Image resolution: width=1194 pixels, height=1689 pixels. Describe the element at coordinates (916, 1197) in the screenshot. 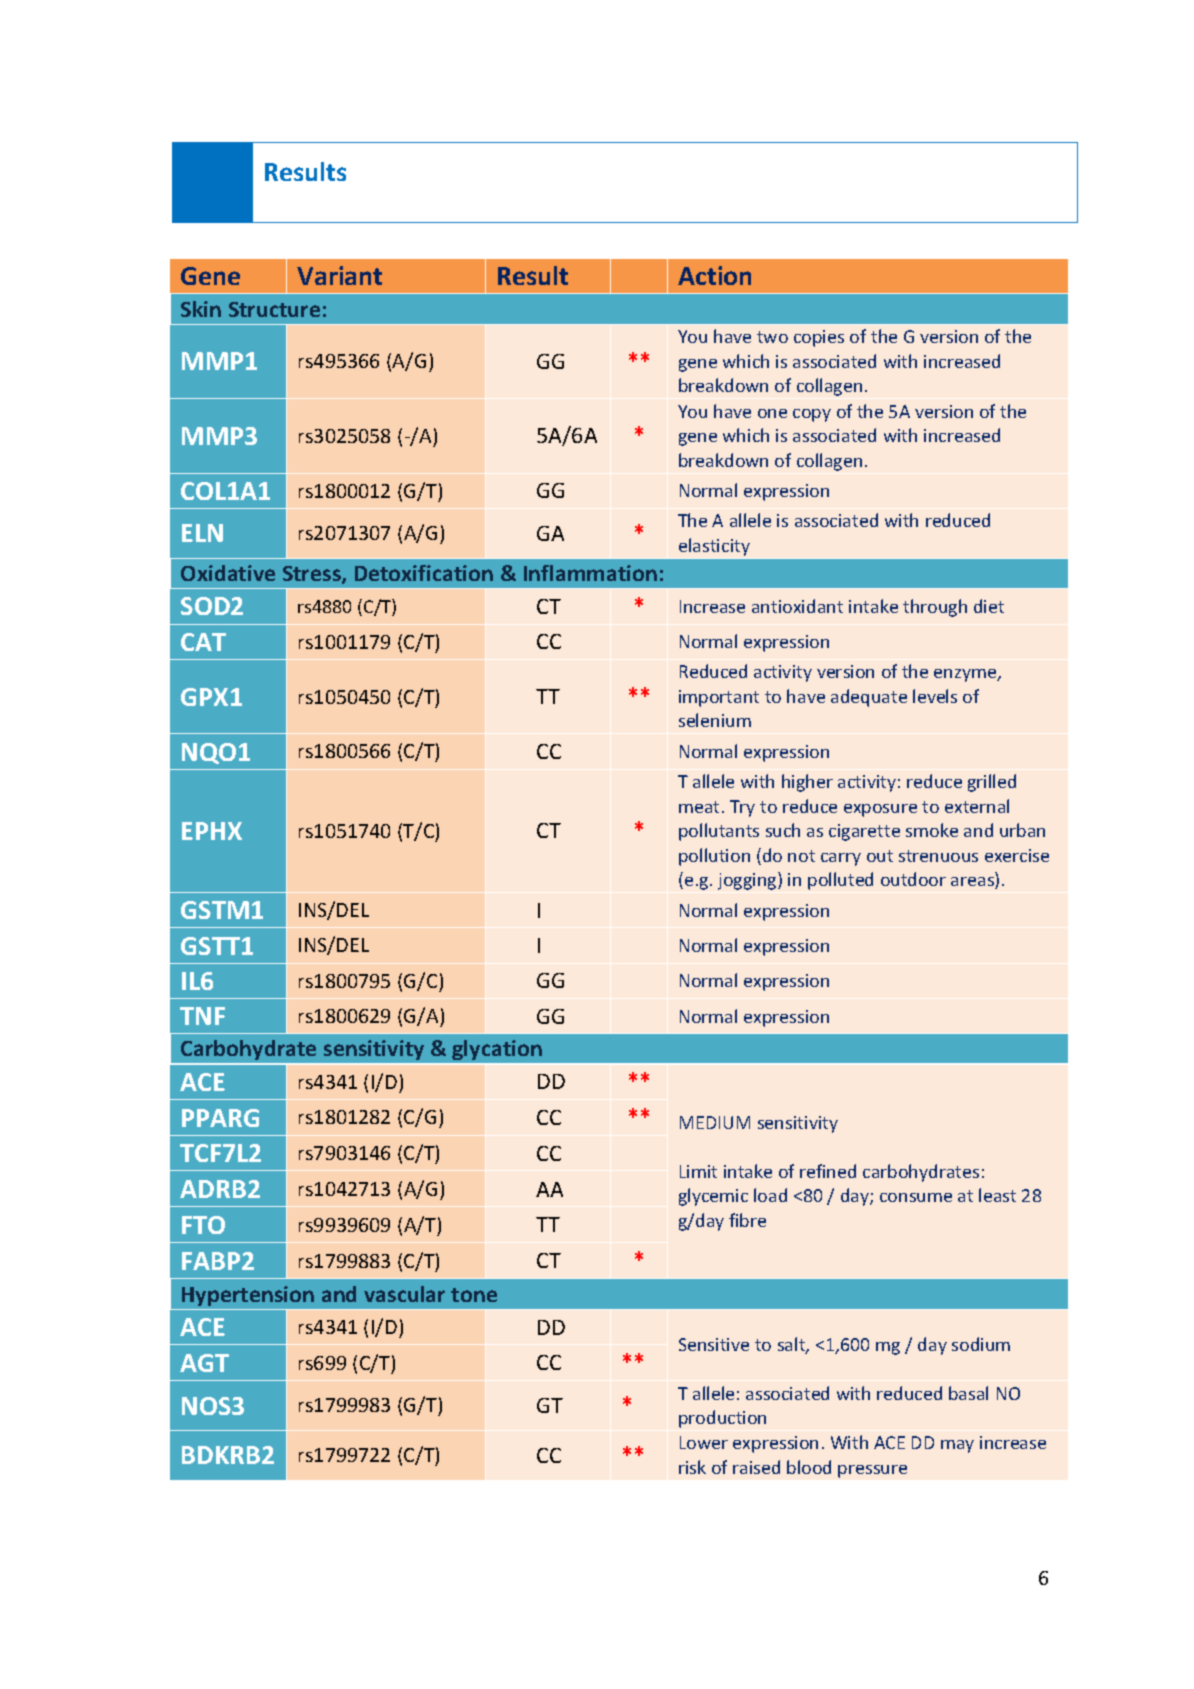

I see `consume` at that location.
